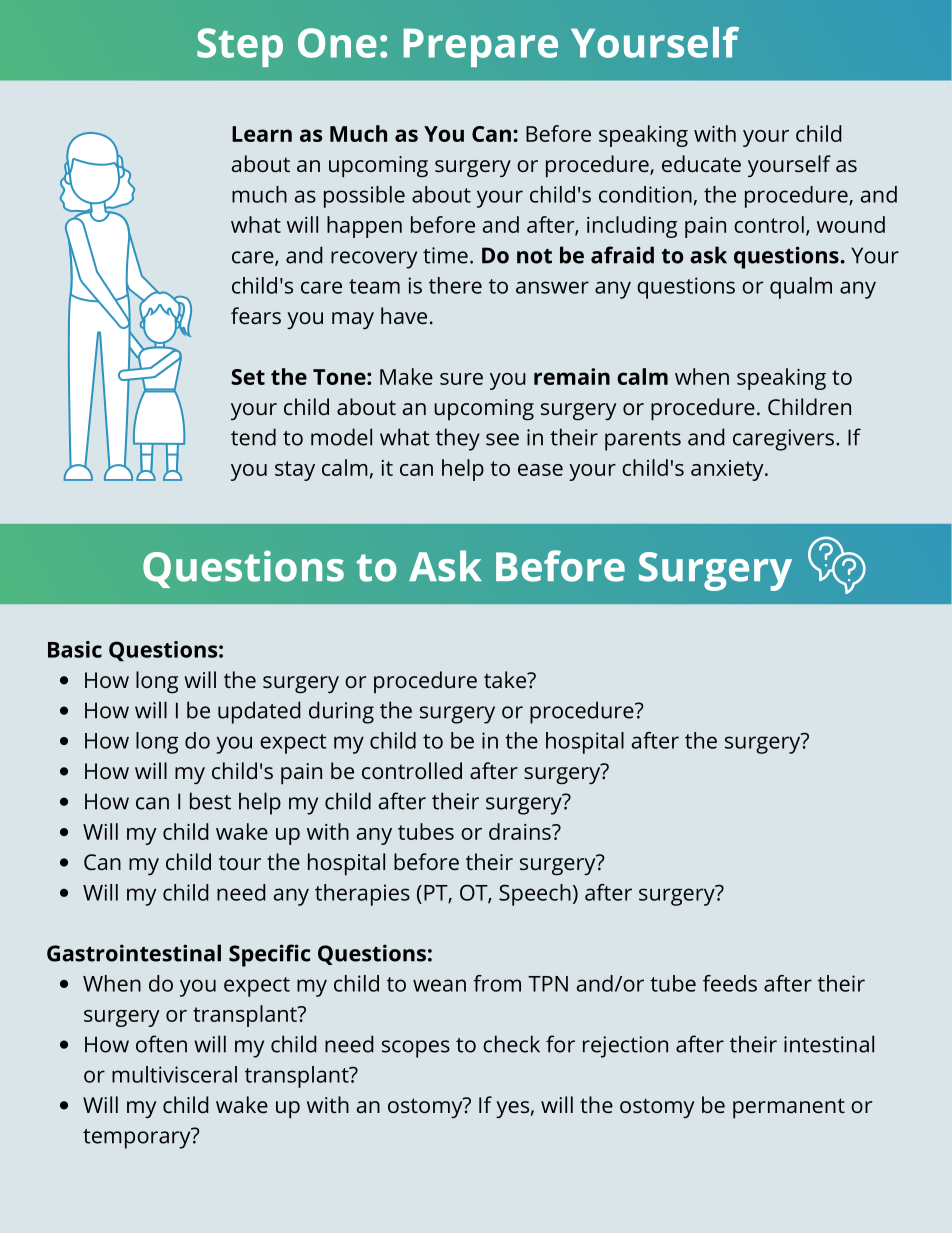  What do you see at coordinates (240, 862) in the screenshot?
I see `tour` at bounding box center [240, 862].
